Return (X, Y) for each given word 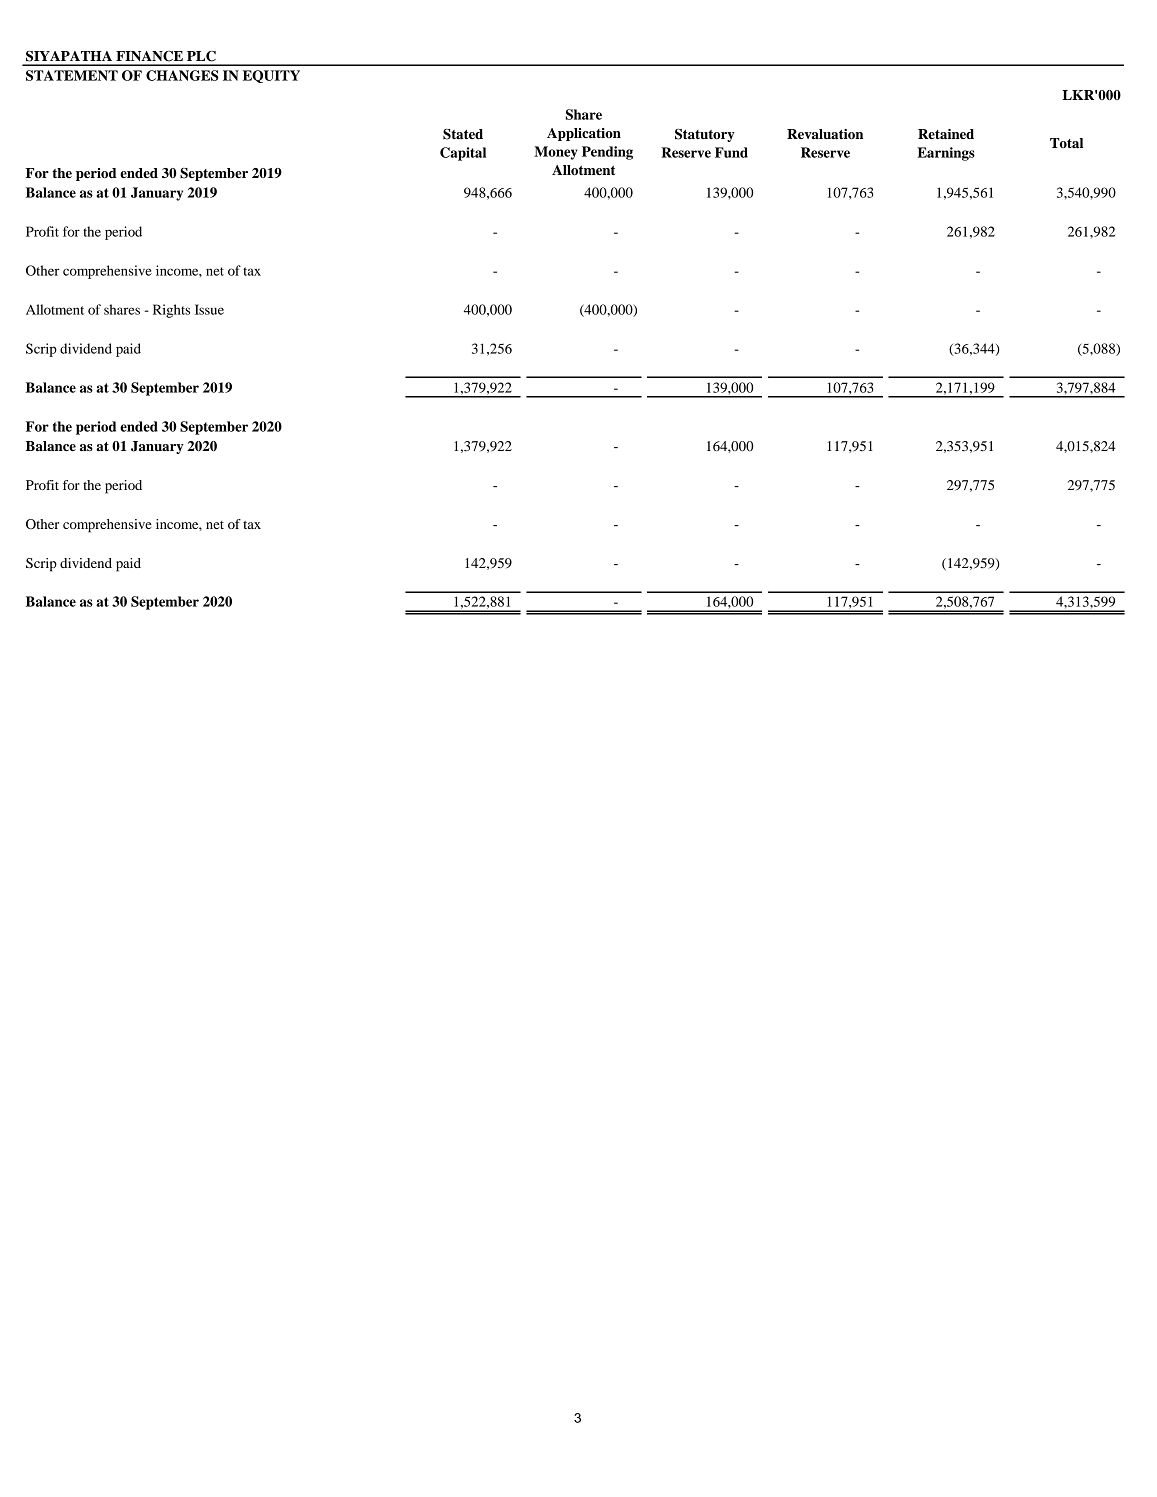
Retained (946, 134)
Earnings (946, 154)
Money (556, 153)
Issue (209, 309)
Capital (463, 154)
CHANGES (182, 75)
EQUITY (271, 76)
